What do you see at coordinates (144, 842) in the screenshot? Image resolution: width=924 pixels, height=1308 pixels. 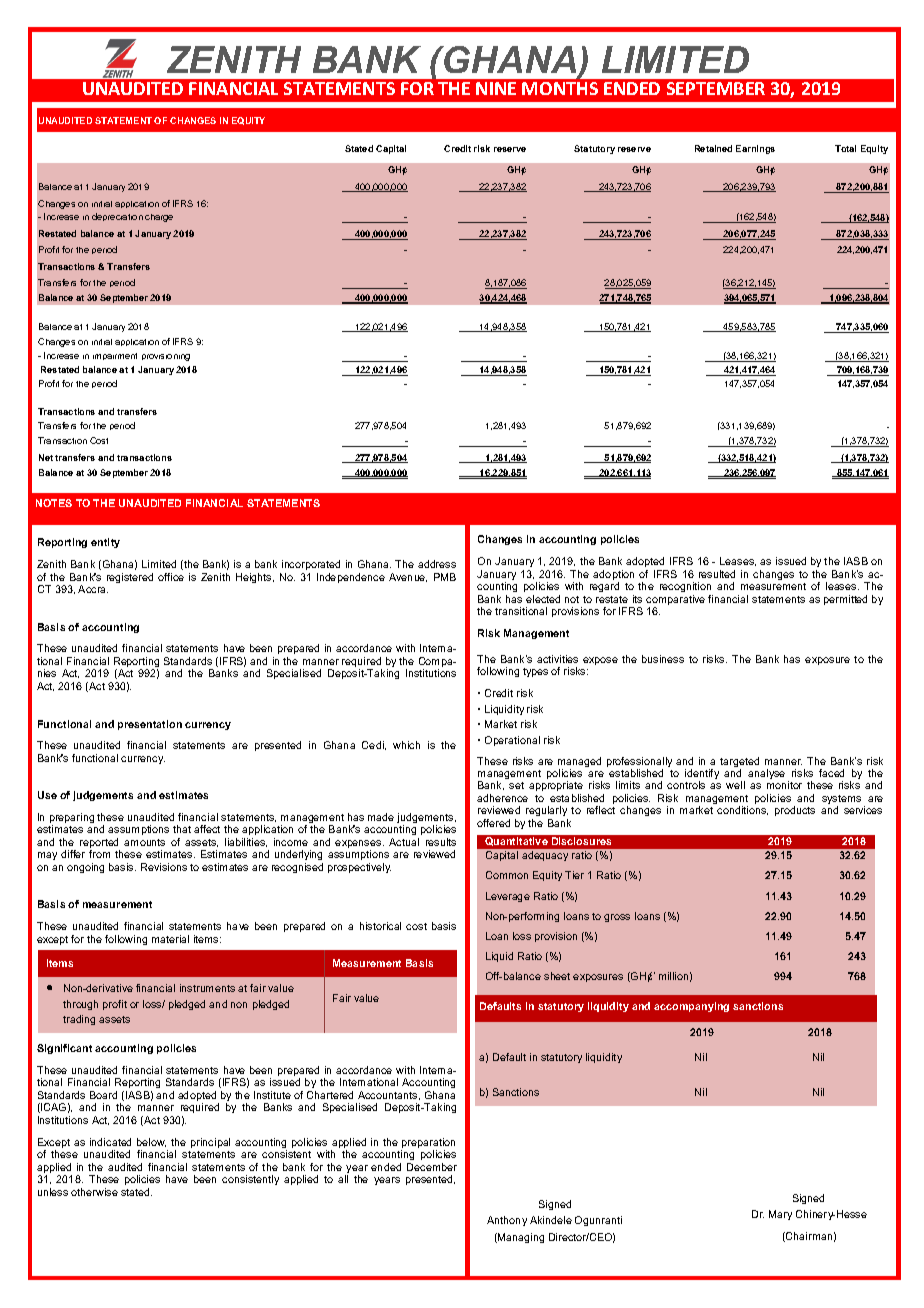 I see `amounts` at bounding box center [144, 842].
